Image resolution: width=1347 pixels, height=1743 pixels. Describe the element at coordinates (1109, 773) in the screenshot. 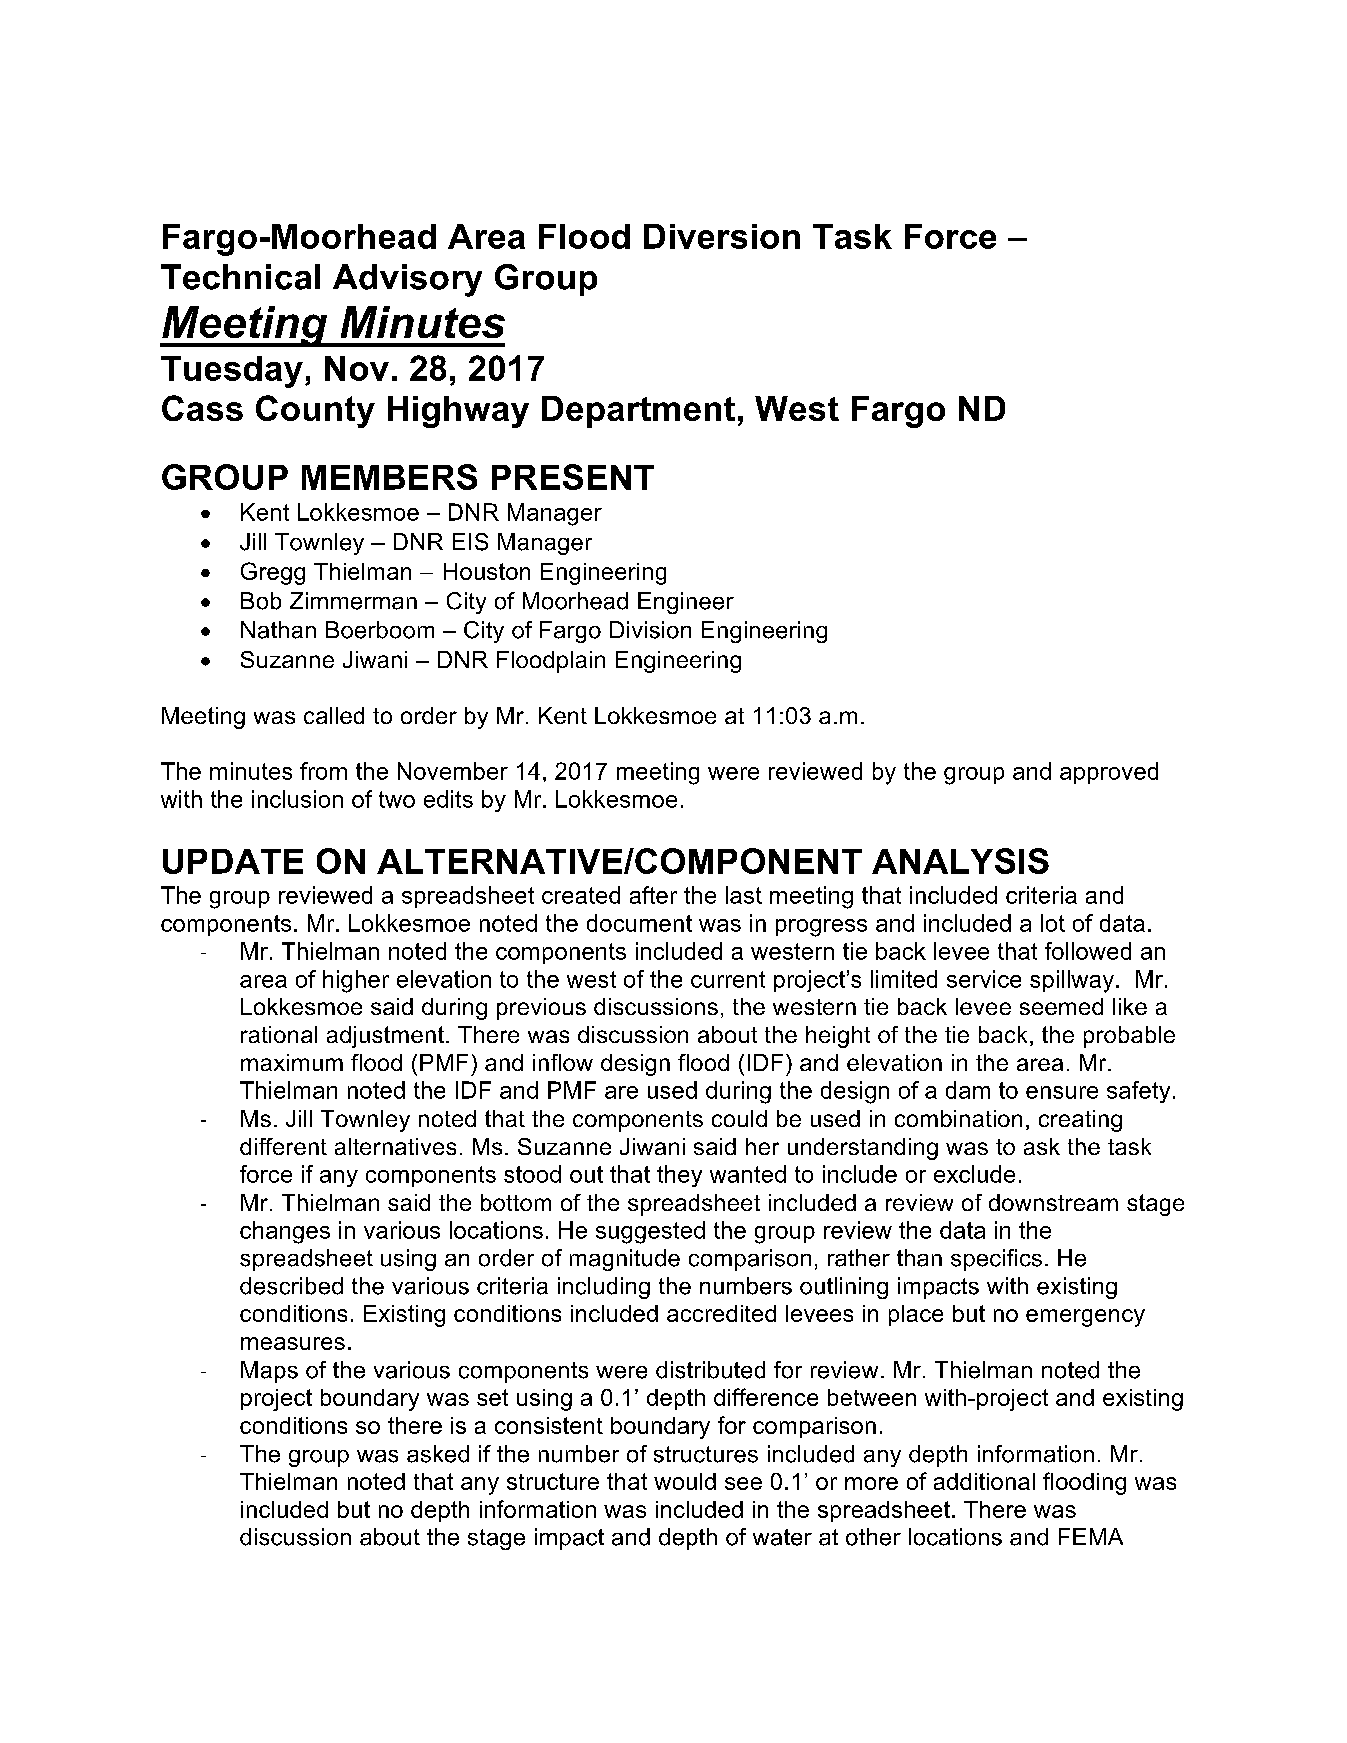

I see `approved` at that location.
